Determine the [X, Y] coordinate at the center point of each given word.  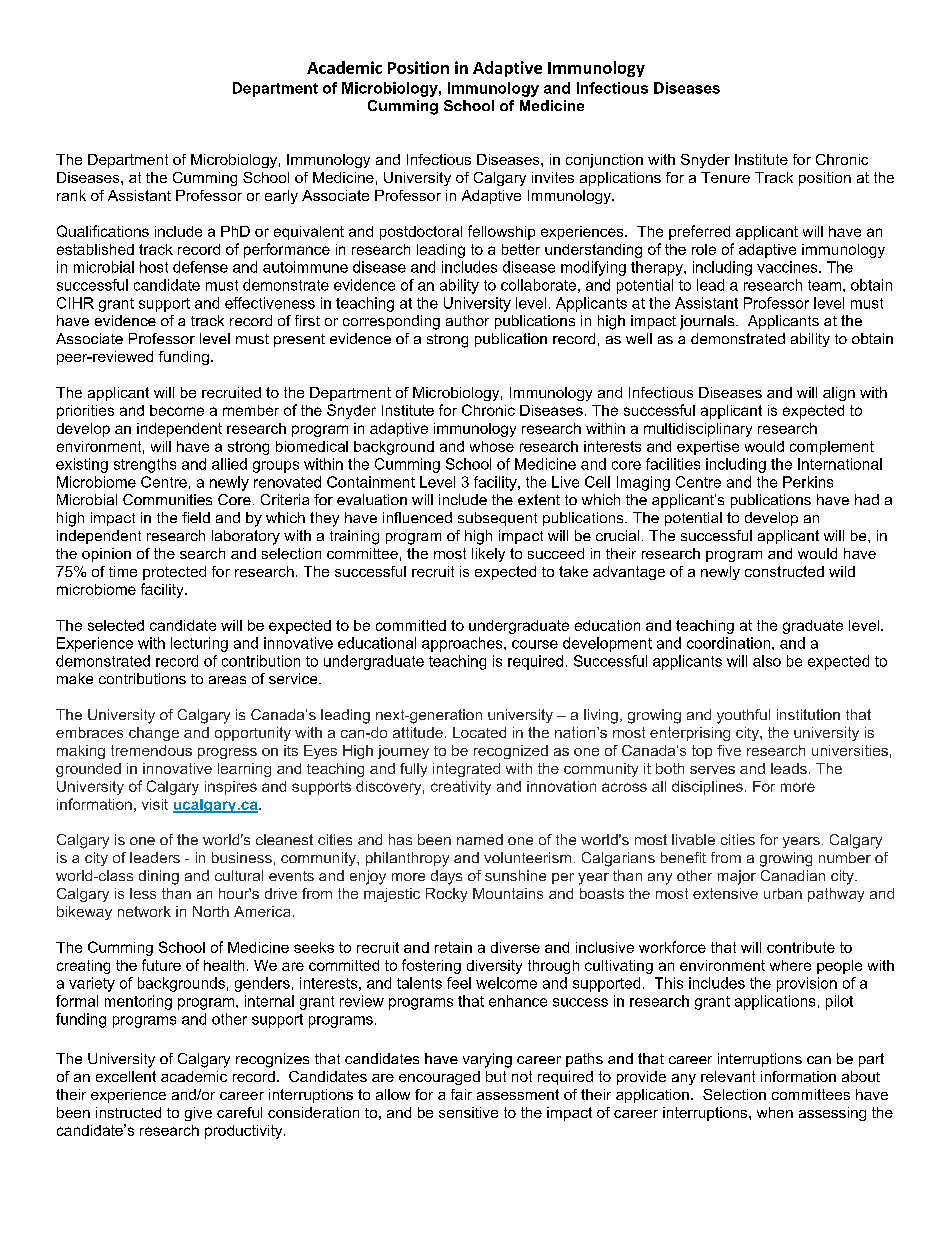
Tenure [725, 177]
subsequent [497, 519]
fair [461, 1094]
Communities [167, 499]
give [198, 1114]
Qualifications [103, 231]
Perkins [808, 482]
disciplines [707, 788]
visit [155, 804]
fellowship [501, 232]
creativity [461, 788]
